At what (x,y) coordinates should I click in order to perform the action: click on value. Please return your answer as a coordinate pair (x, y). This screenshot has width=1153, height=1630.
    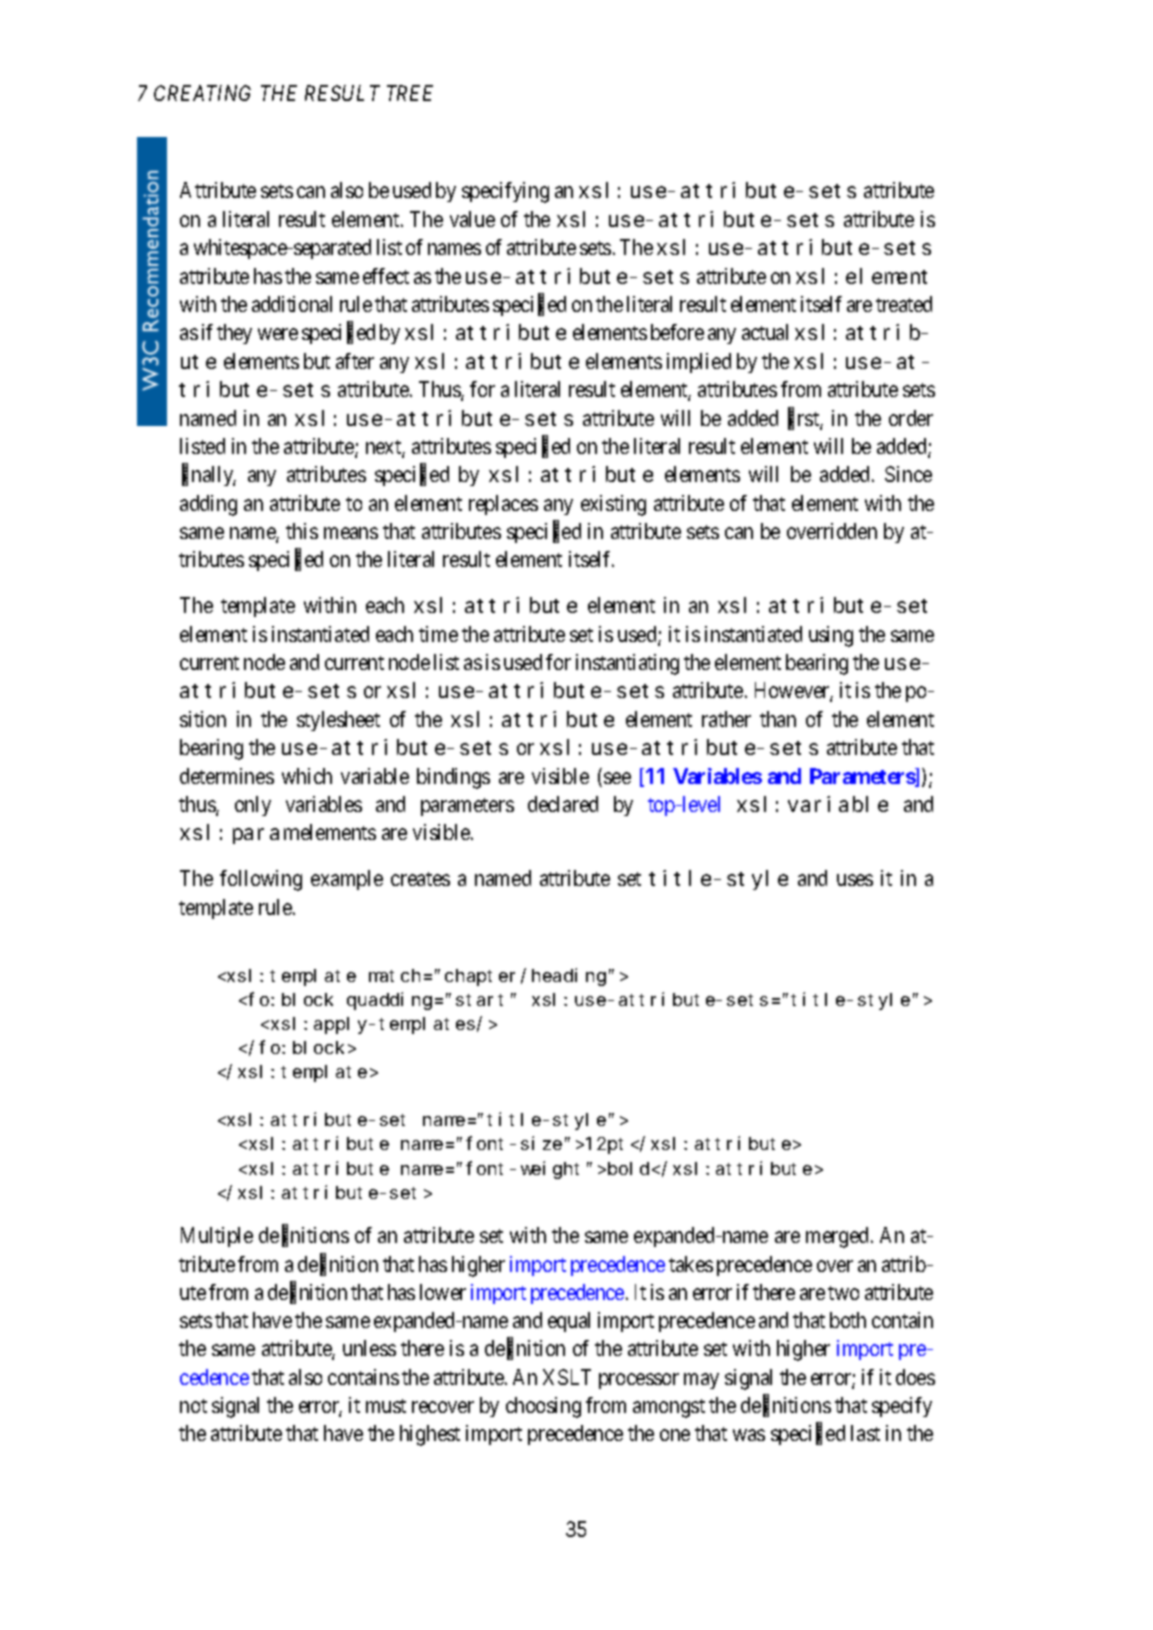
    Looking at the image, I should click on (472, 219).
